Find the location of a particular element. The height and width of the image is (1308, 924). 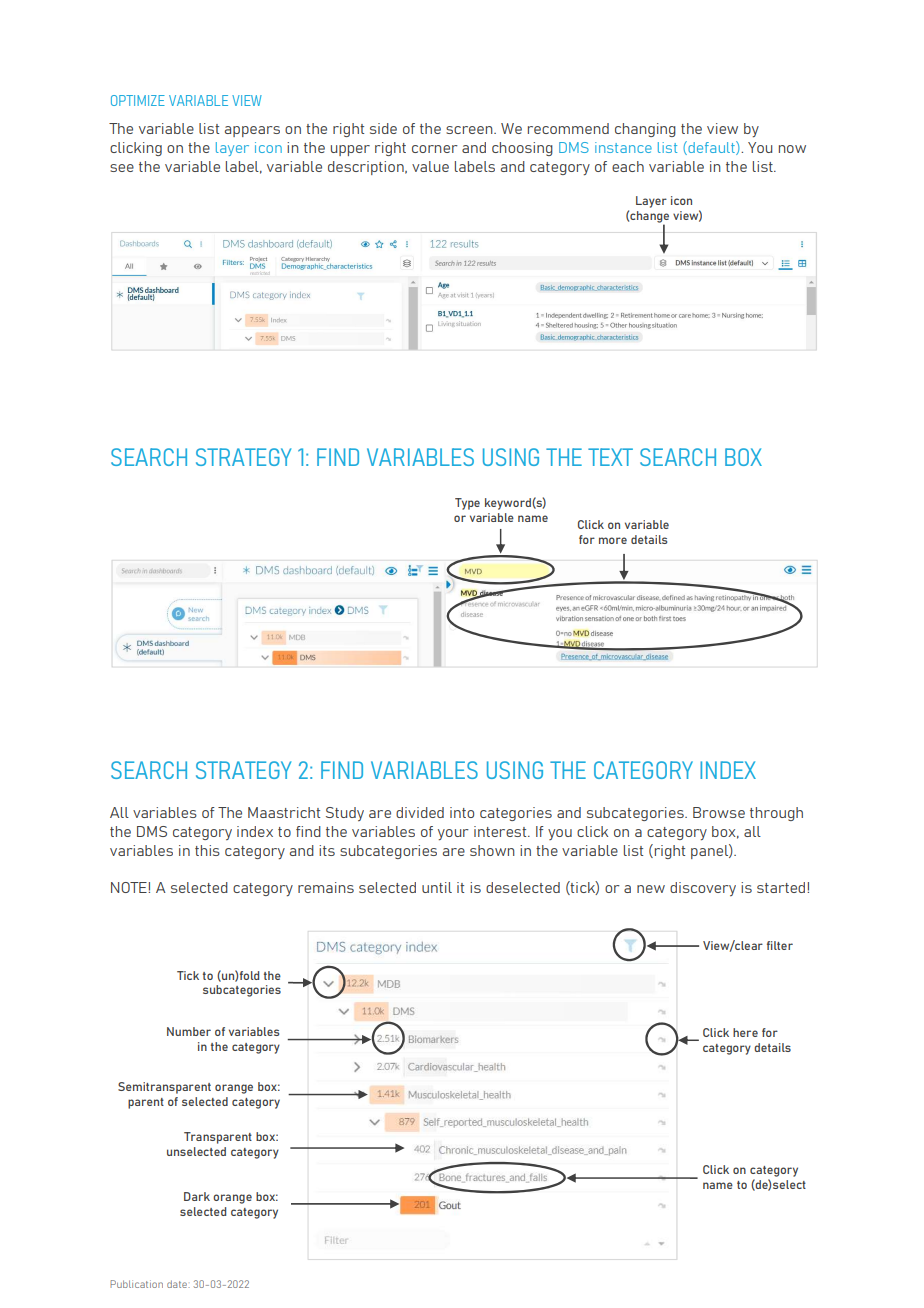

Dark is located at coordinates (197, 1196).
